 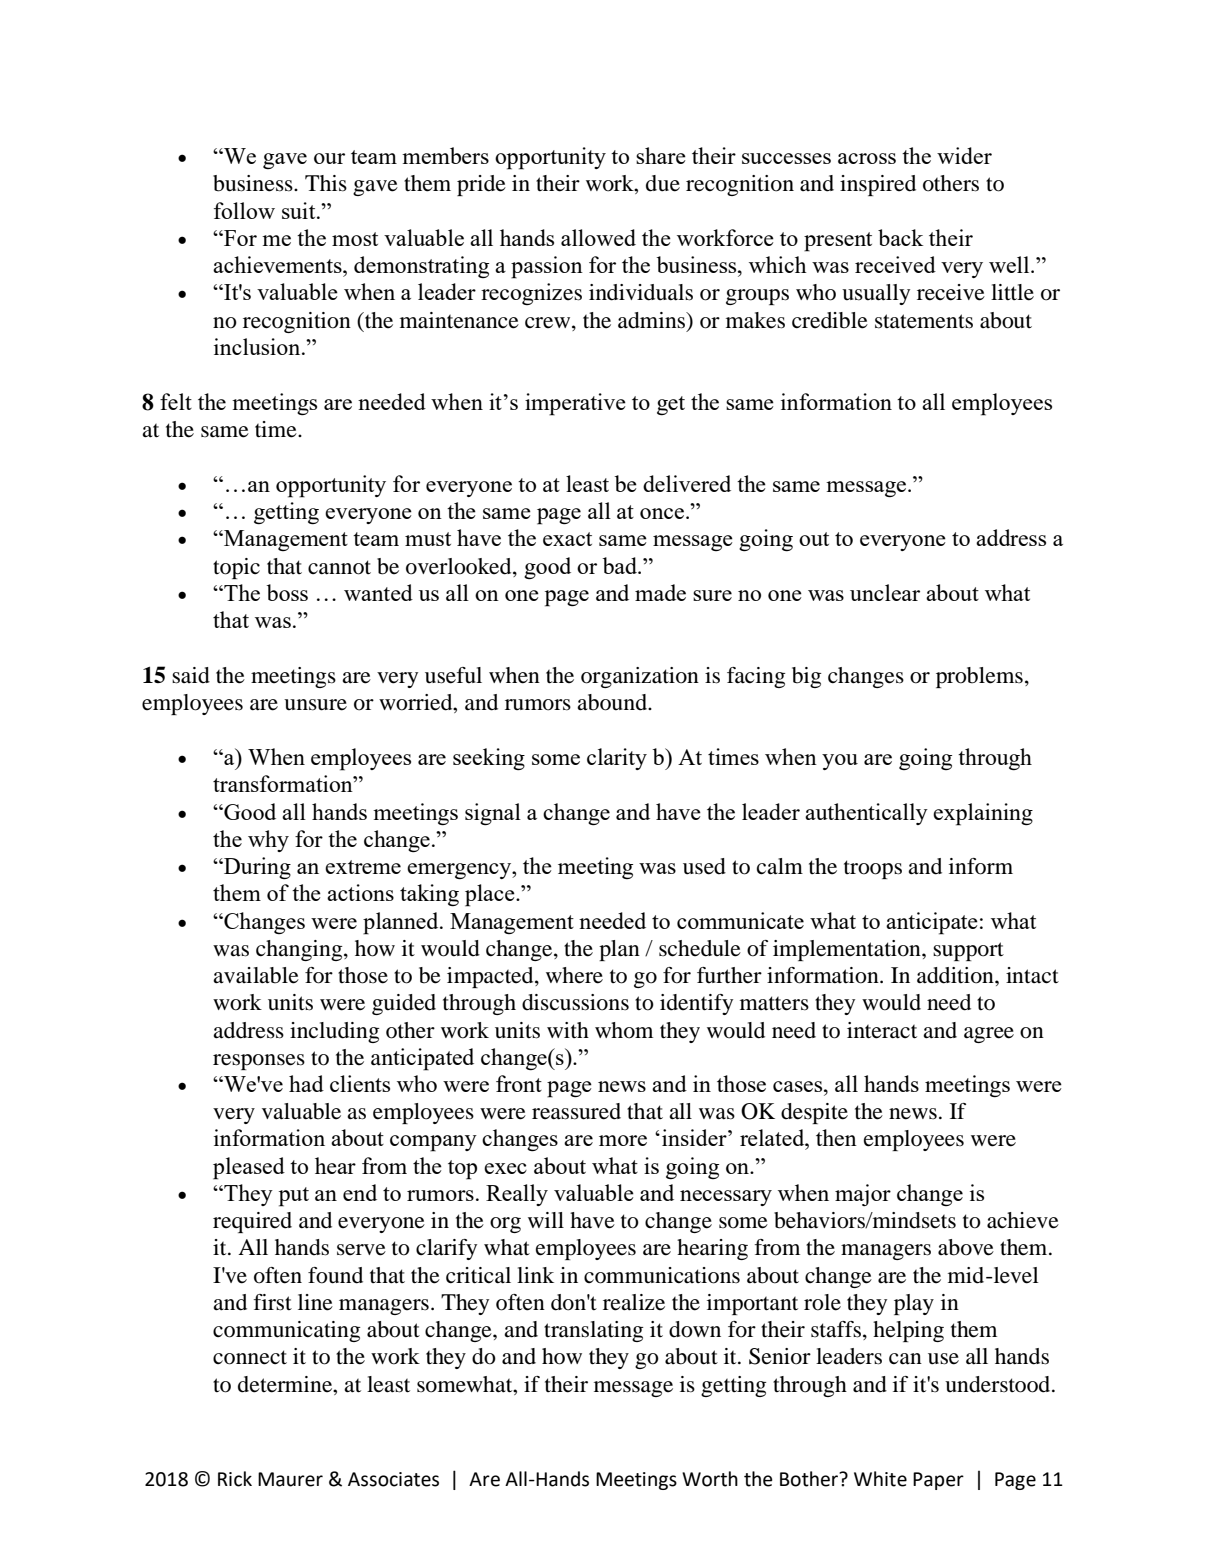 What do you see at coordinates (268, 841) in the document?
I see `why` at bounding box center [268, 841].
